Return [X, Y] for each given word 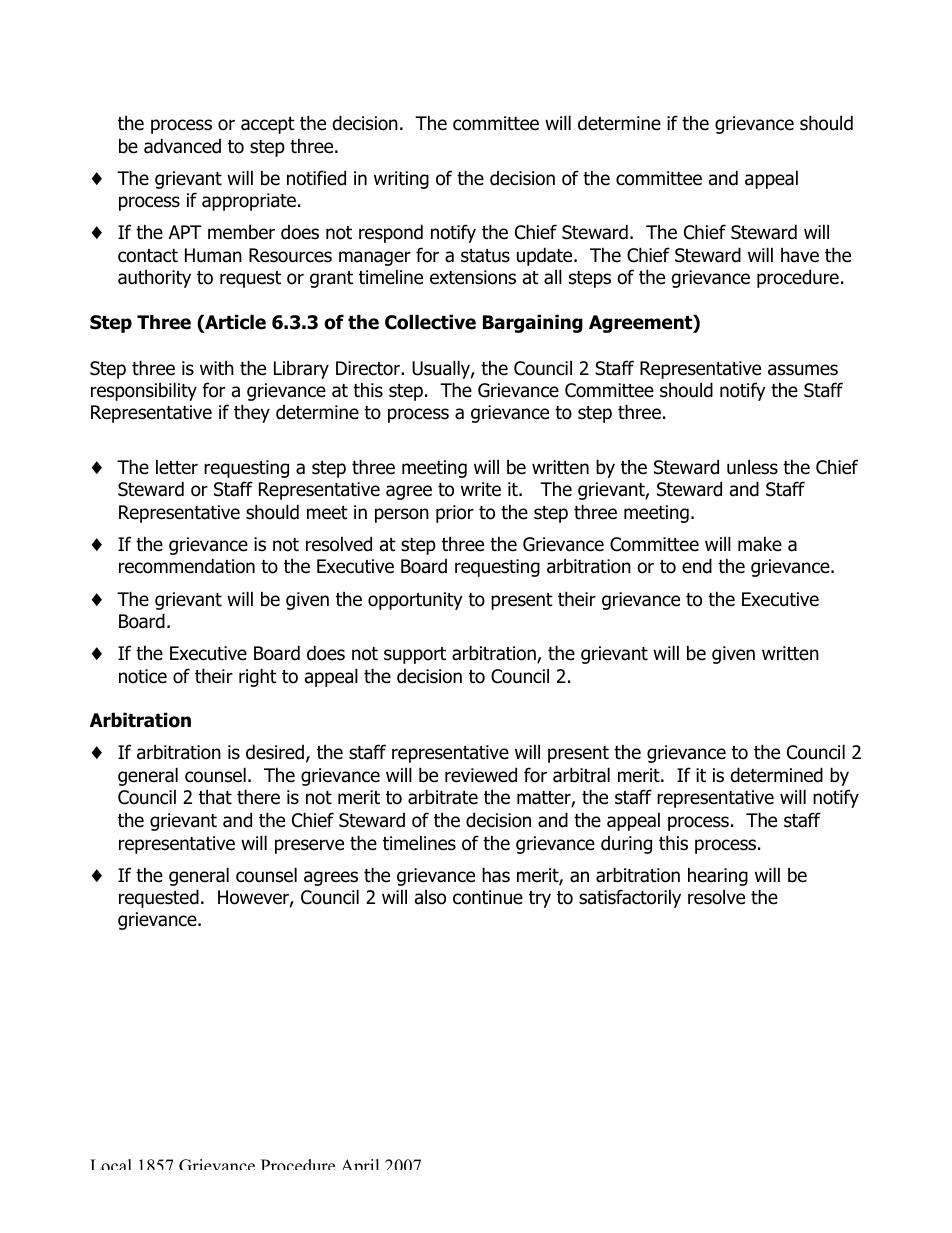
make [760, 544]
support [415, 655]
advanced [182, 146]
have [800, 255]
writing [401, 180]
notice [143, 676]
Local [110, 1164]
